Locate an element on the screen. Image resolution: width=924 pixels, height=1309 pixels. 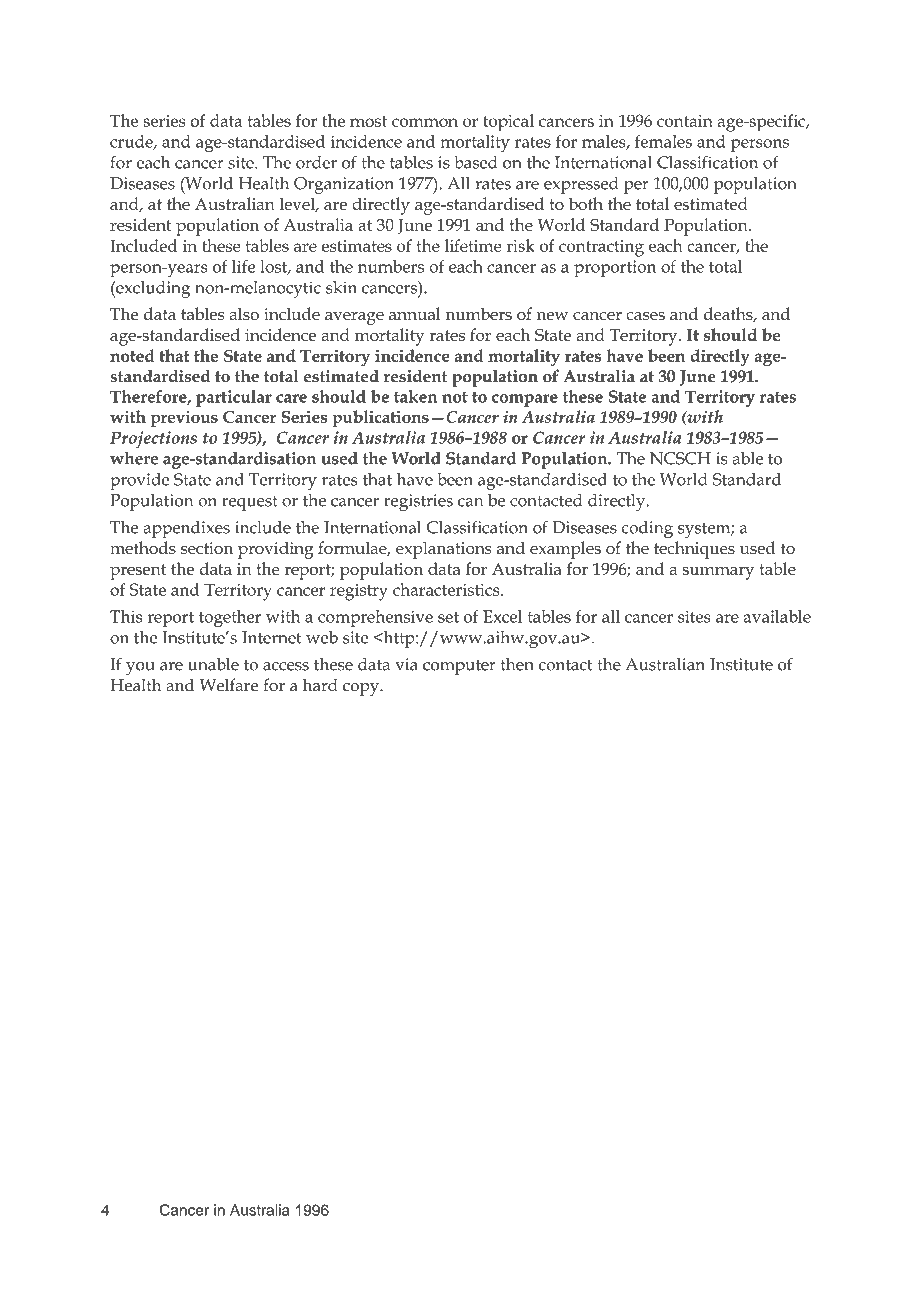
then is located at coordinates (517, 664).
